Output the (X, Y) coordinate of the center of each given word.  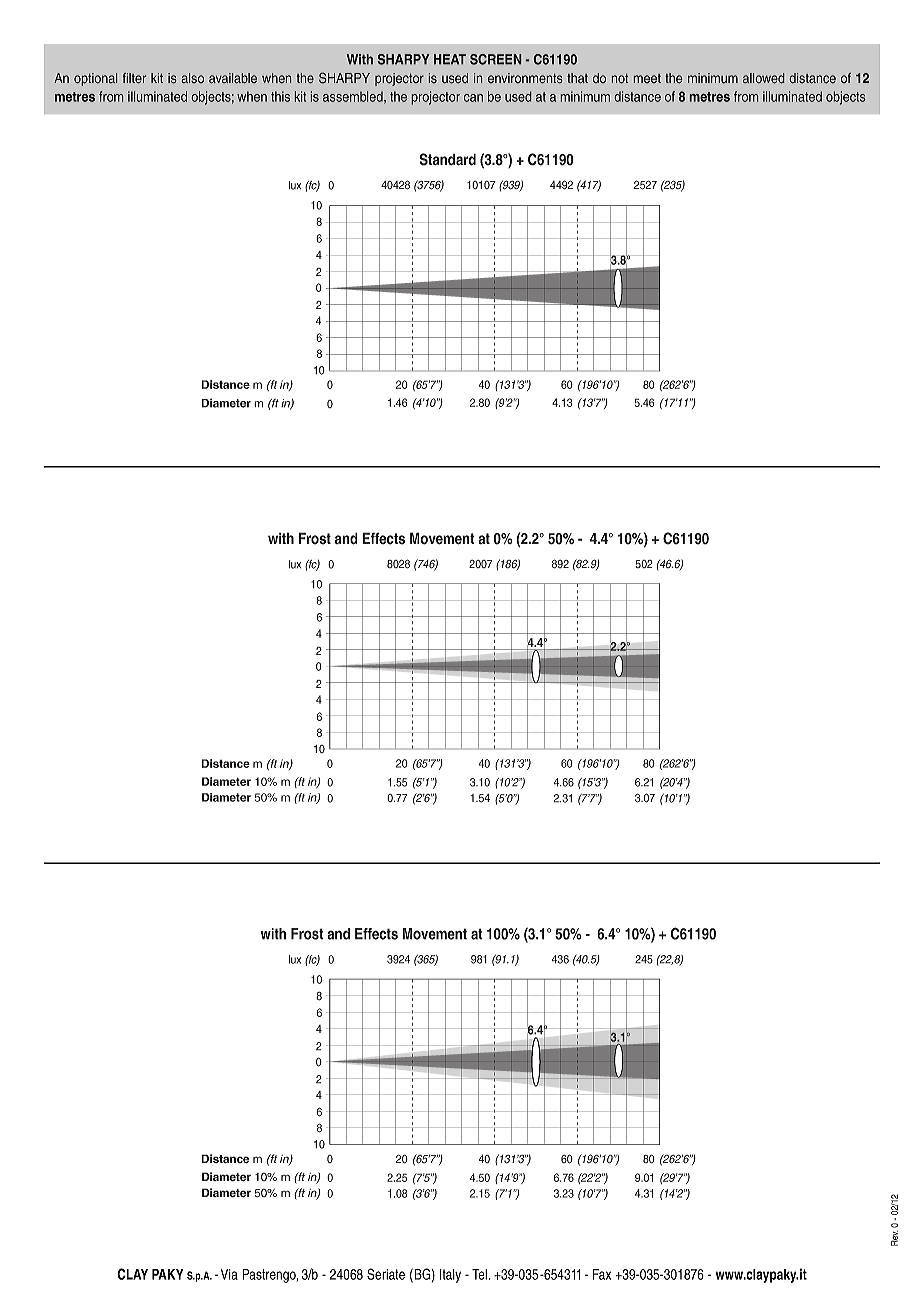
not (620, 78)
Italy (450, 1276)
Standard (448, 159)
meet (647, 78)
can (473, 98)
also (192, 78)
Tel (480, 1274)
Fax (602, 1274)
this (280, 96)
